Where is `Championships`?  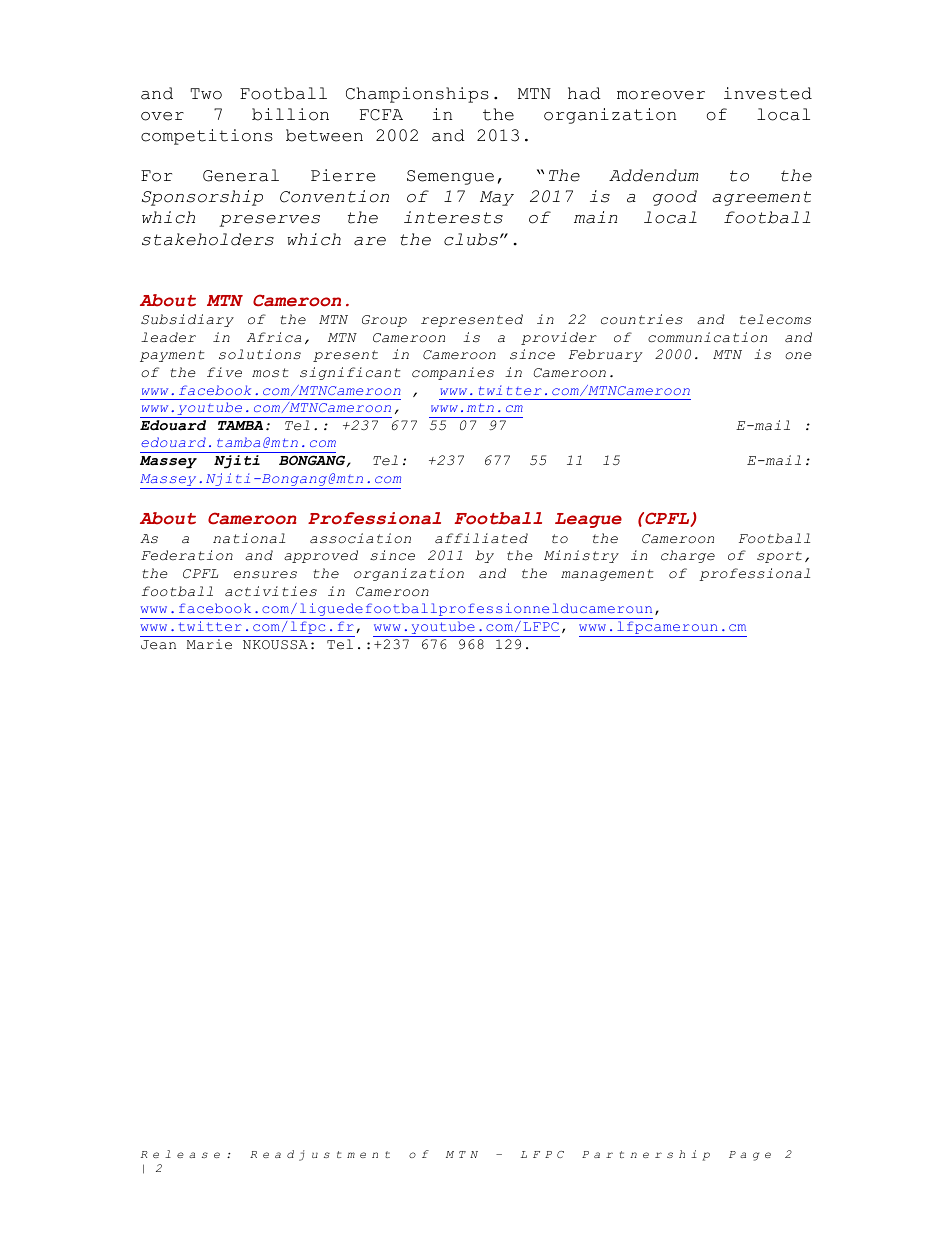 Championships is located at coordinates (417, 95).
